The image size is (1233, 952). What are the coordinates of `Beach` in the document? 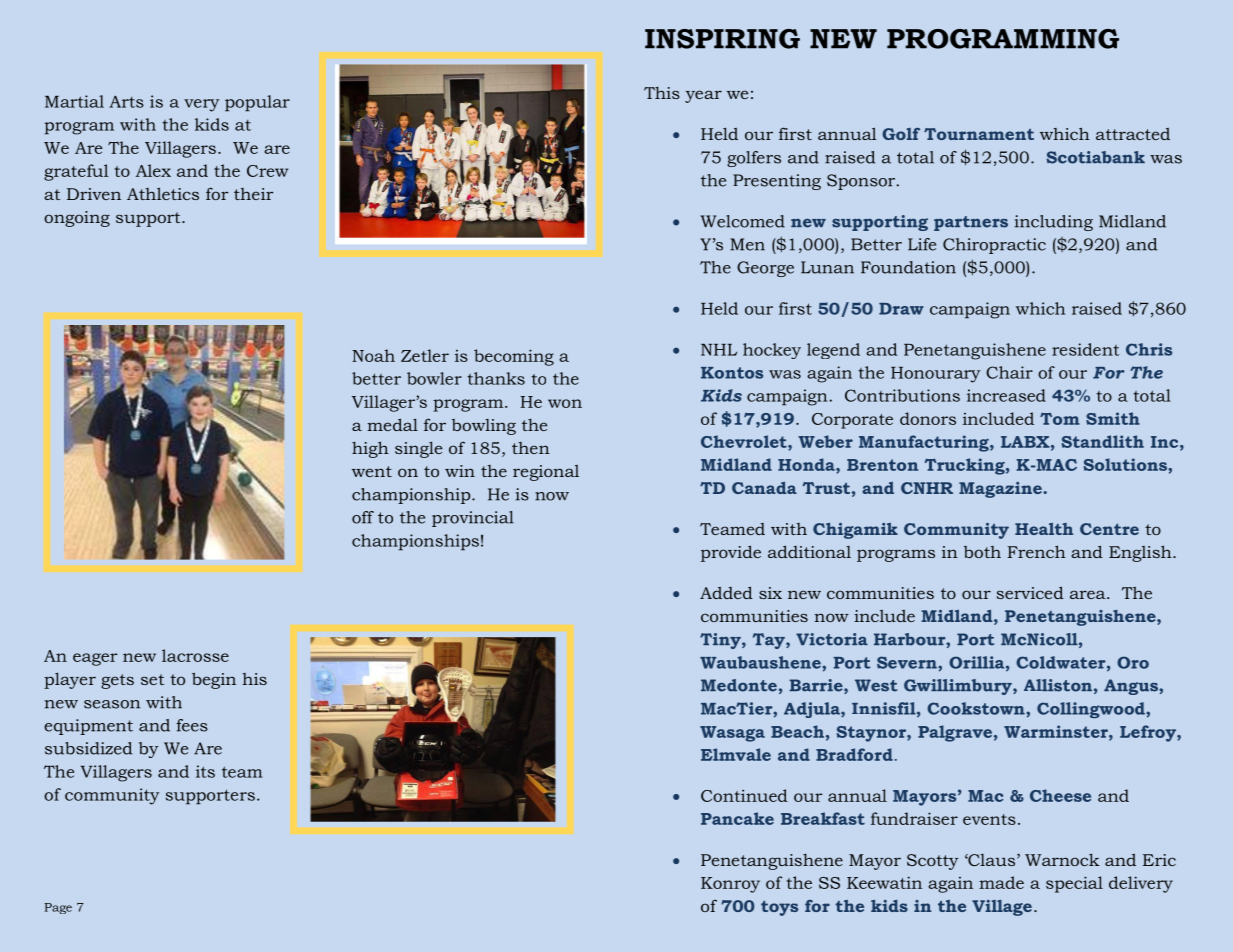 It's located at (797, 731).
